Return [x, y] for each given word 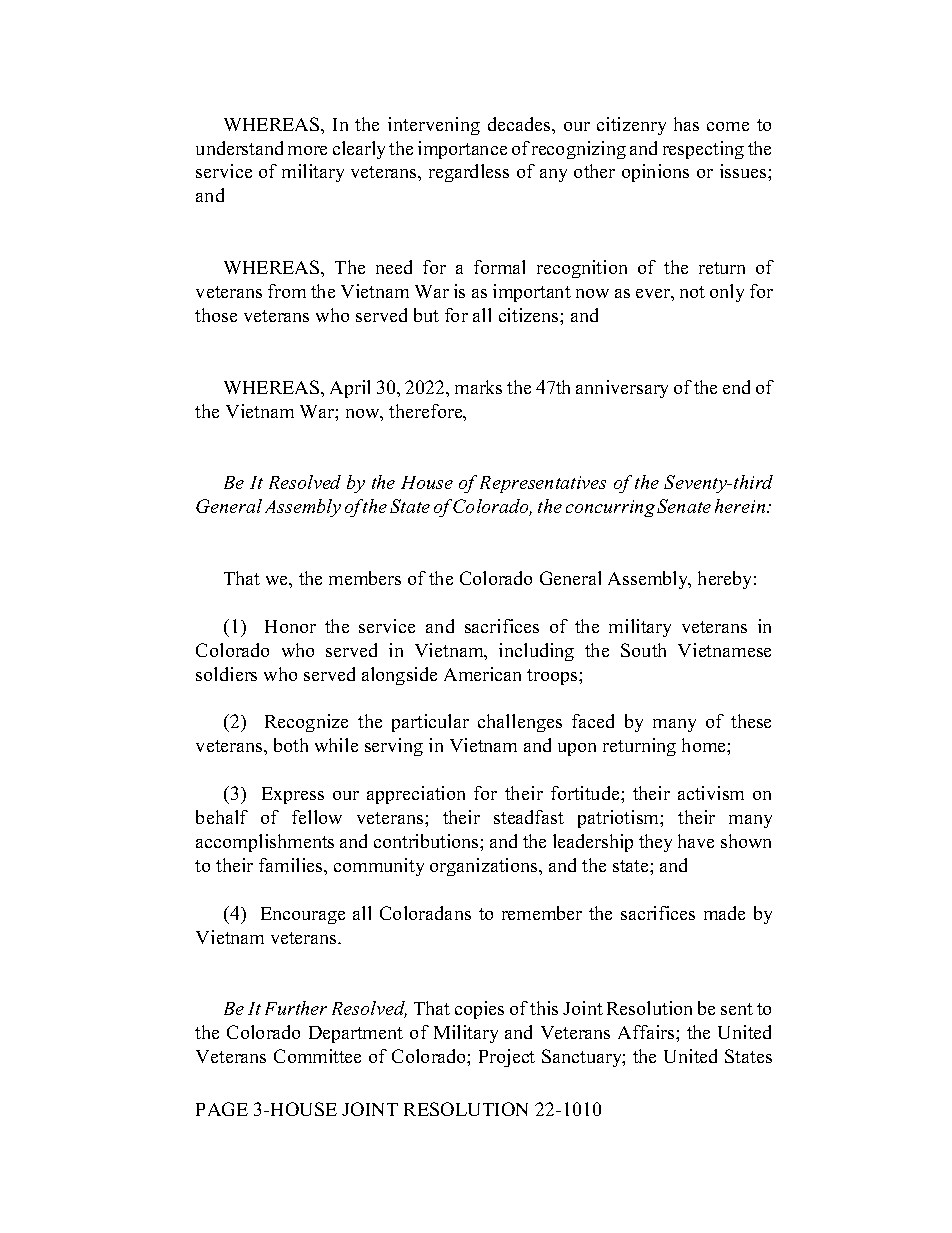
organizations [485, 867]
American [482, 674]
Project [507, 1058]
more [307, 150]
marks [478, 387]
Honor [290, 626]
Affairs [647, 1032]
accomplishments [265, 843]
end [736, 387]
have [696, 841]
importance [462, 150]
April [350, 389]
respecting [703, 150]
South [643, 650]
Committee [317, 1056]
